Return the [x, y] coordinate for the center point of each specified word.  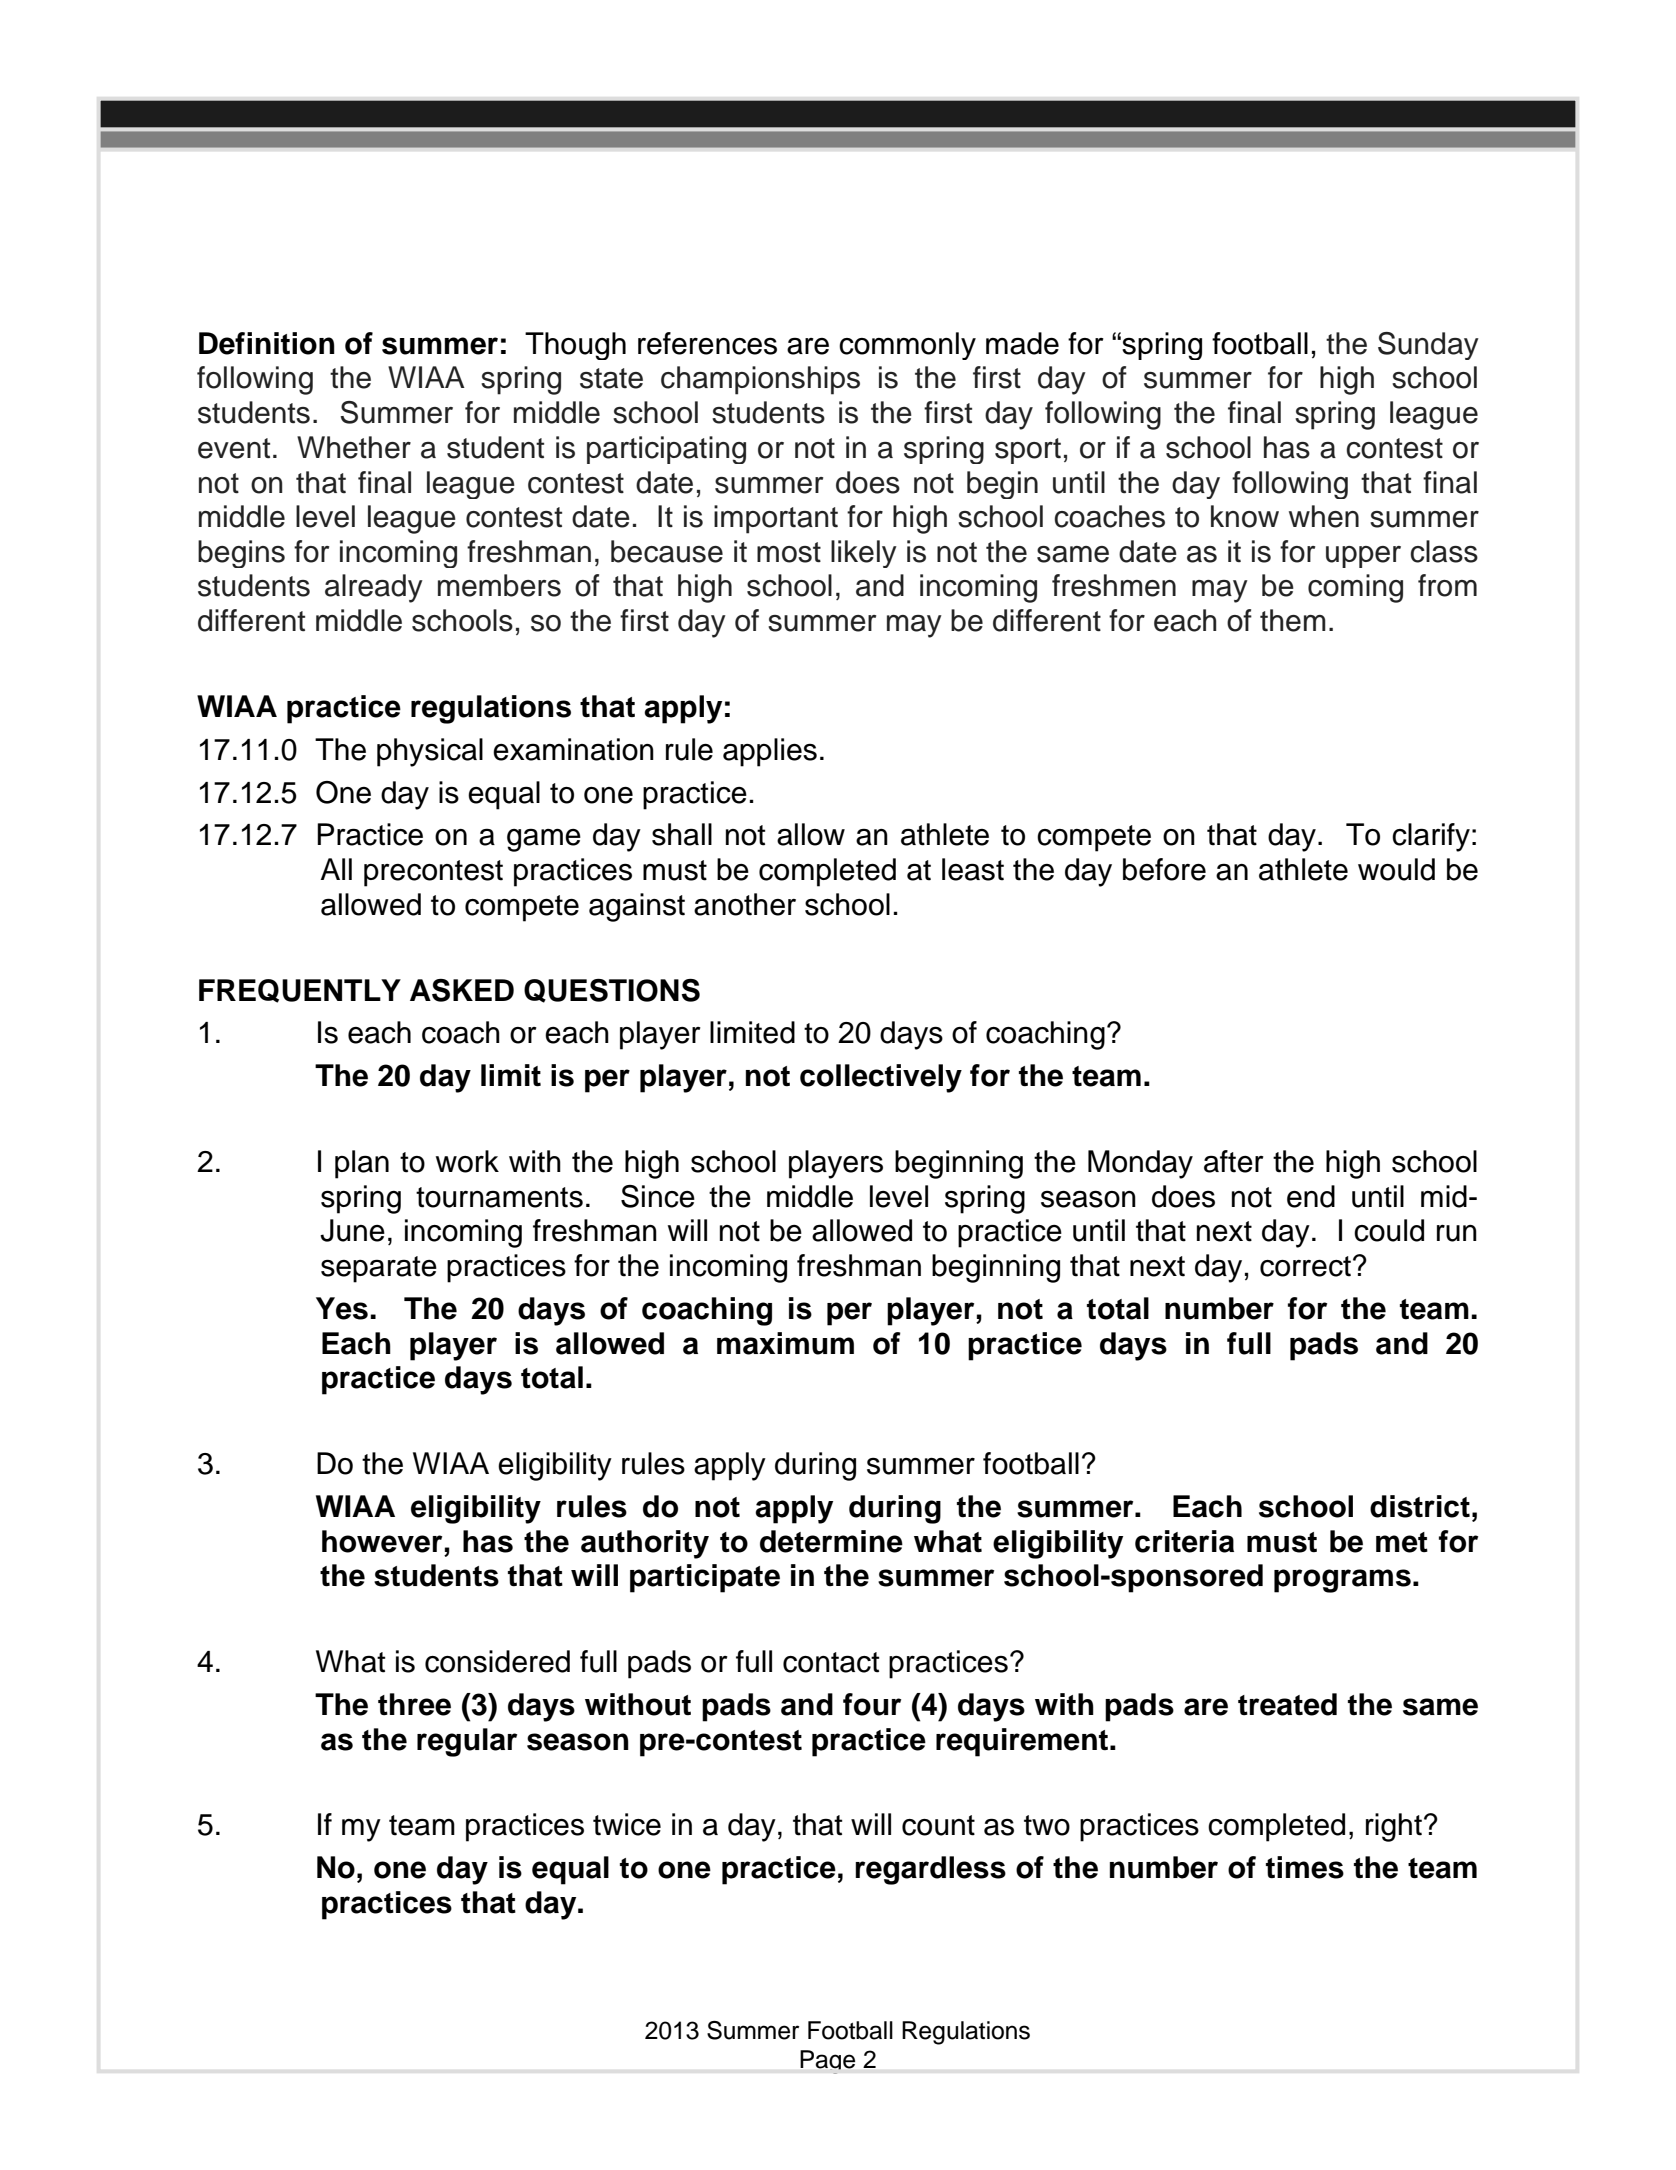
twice [627, 1824]
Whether [354, 447]
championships [760, 380]
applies [770, 752]
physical [430, 752]
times [1305, 1867]
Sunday [1428, 346]
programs [1342, 1581]
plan [362, 1164]
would [1396, 869]
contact [831, 1662]
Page [827, 2062]
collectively [881, 1078]
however [382, 1541]
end [1311, 1196]
